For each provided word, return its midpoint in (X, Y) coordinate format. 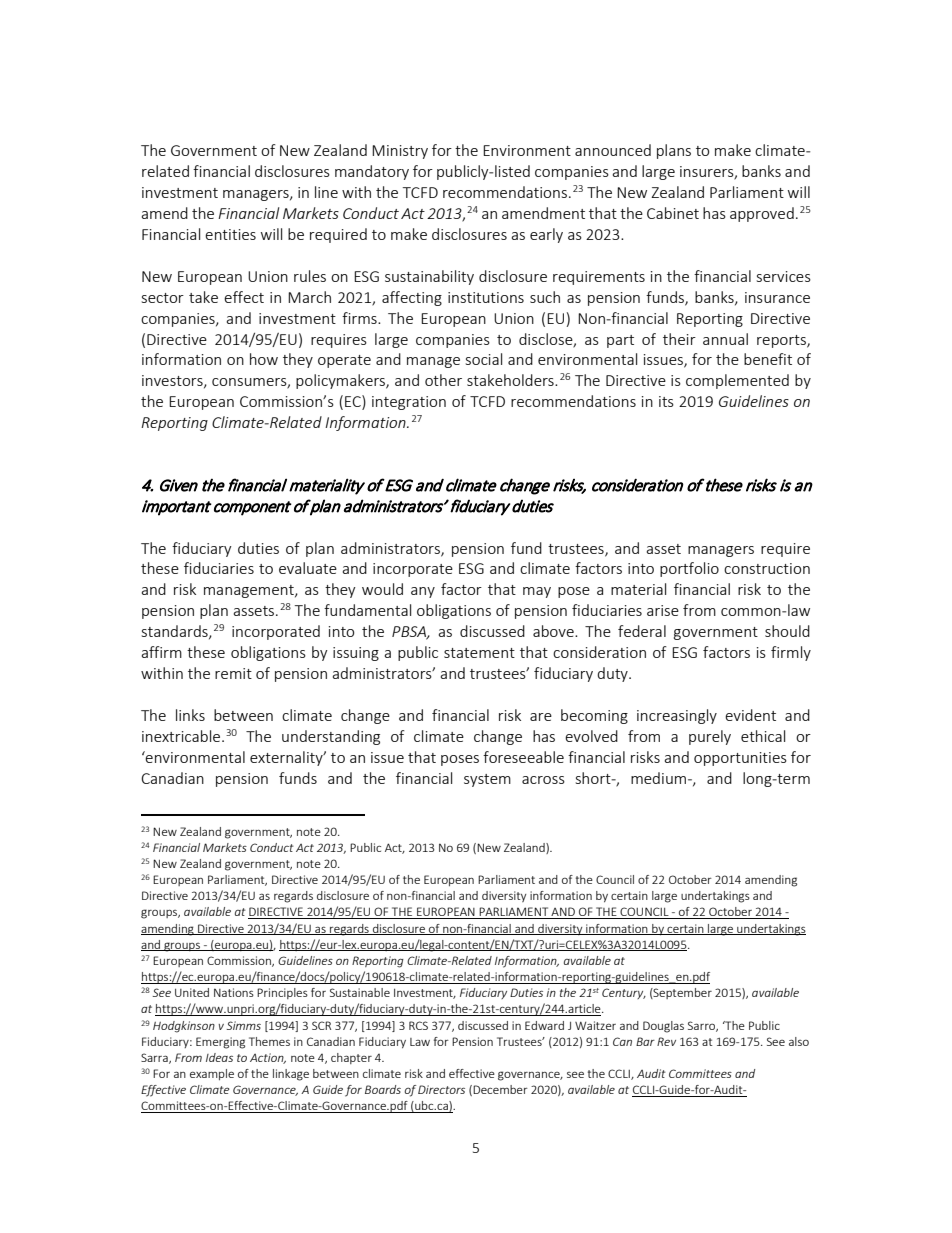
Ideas (219, 1057)
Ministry (400, 152)
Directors (441, 1089)
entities (230, 234)
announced (613, 150)
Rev (666, 1041)
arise (663, 610)
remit (233, 673)
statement (479, 653)
